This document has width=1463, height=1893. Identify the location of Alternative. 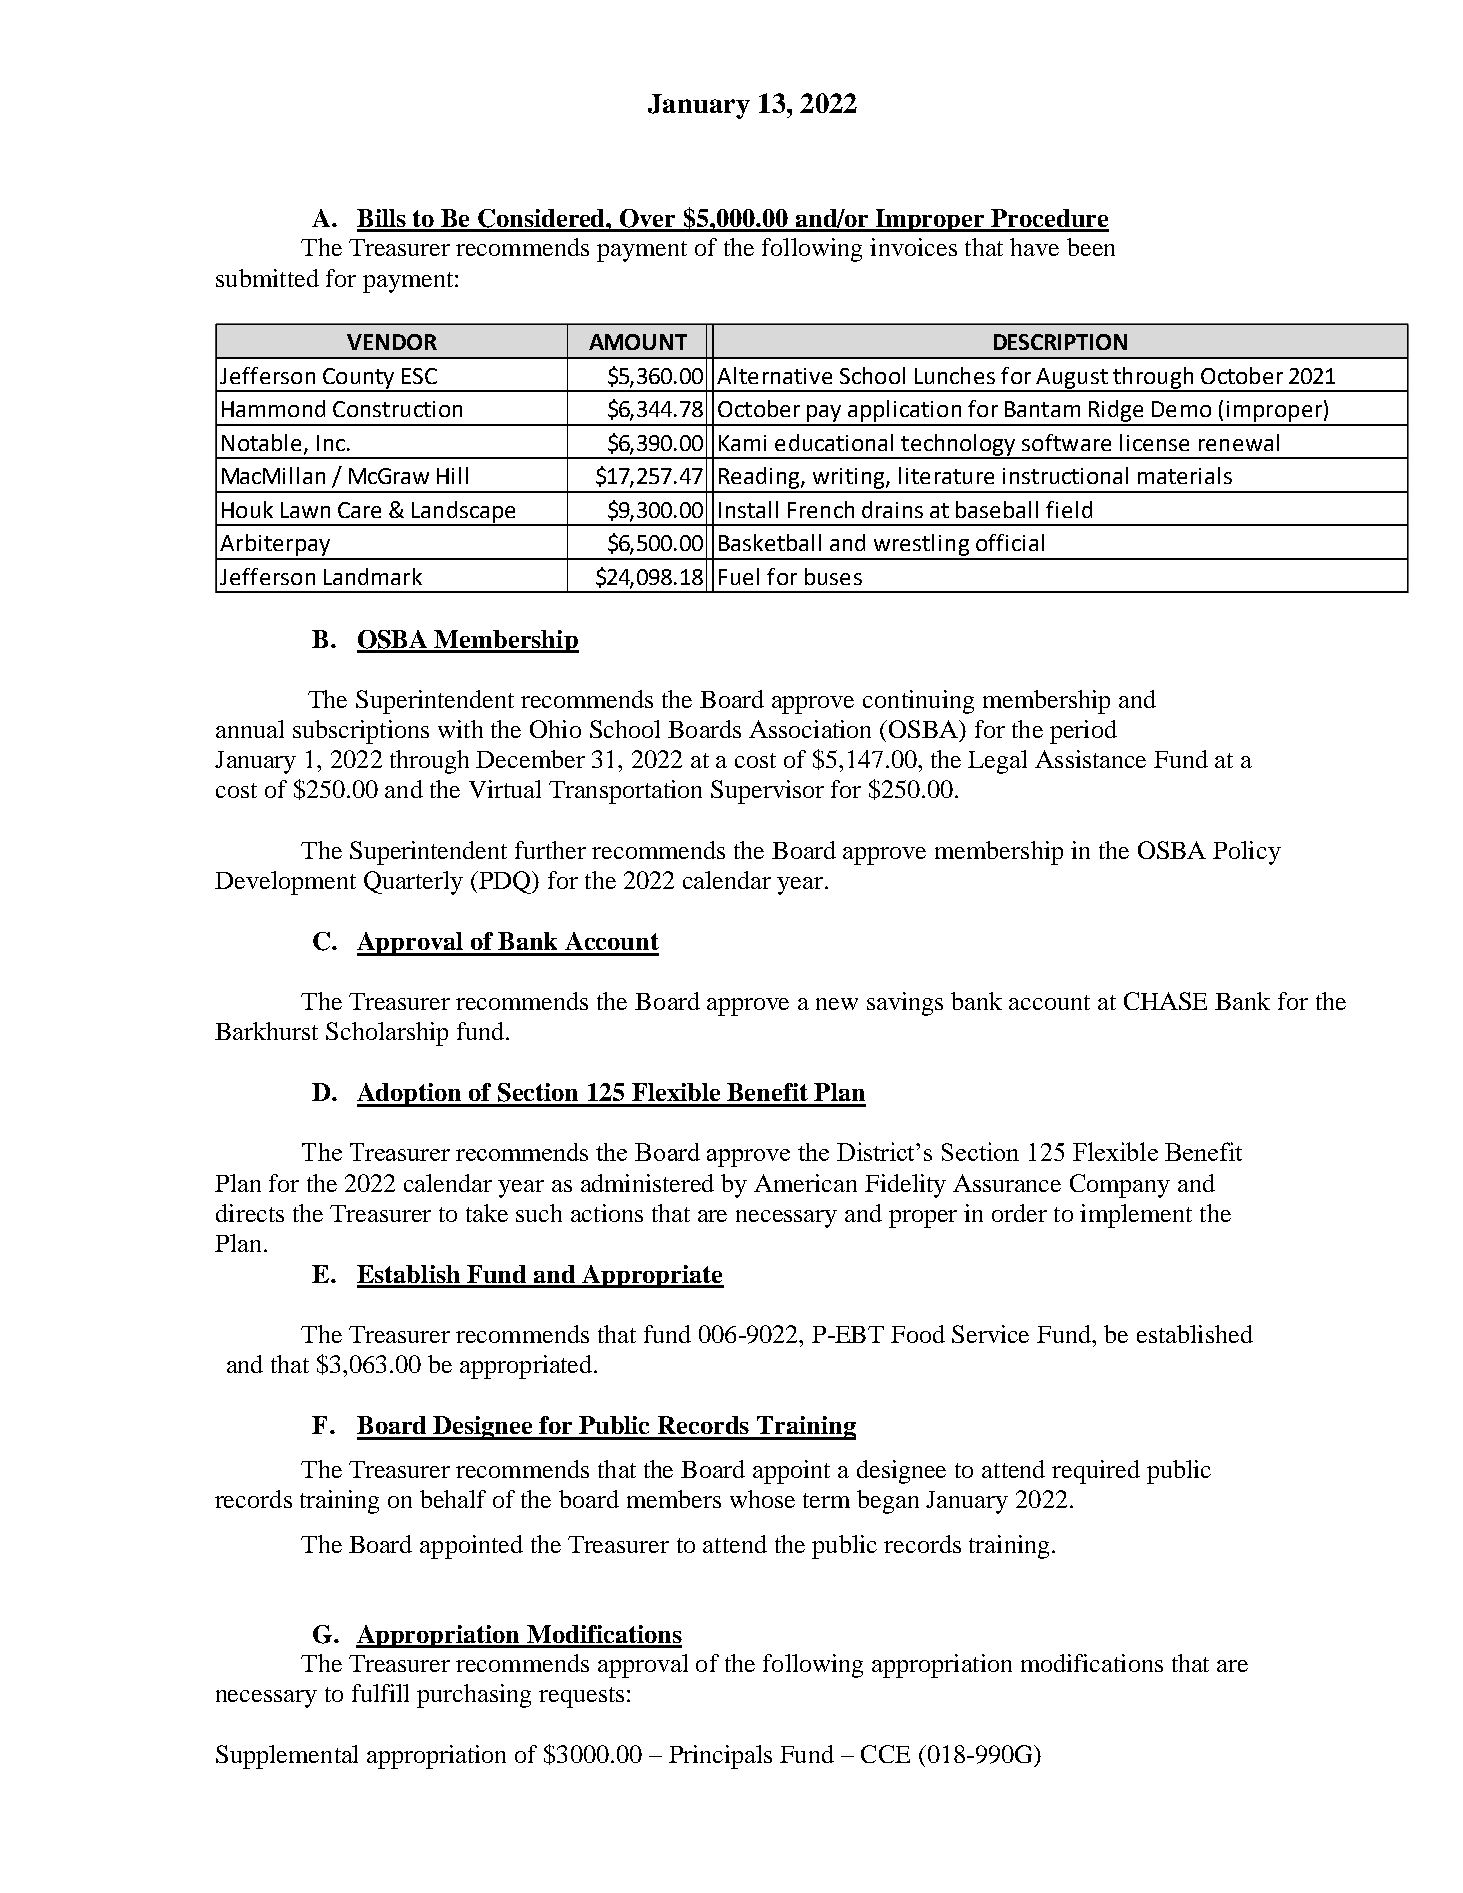
(774, 375).
